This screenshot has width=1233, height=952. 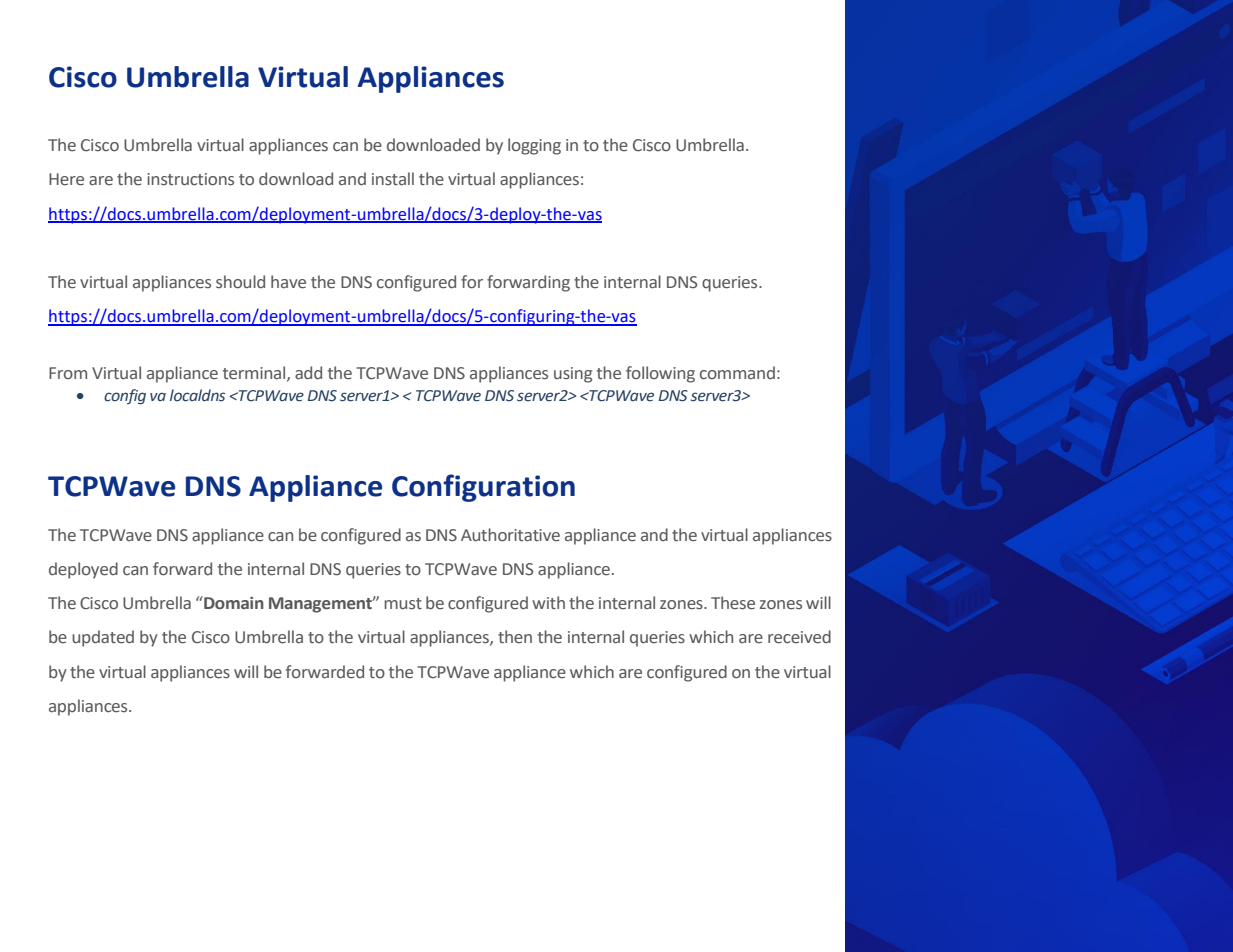 I want to click on From, so click(x=68, y=373).
